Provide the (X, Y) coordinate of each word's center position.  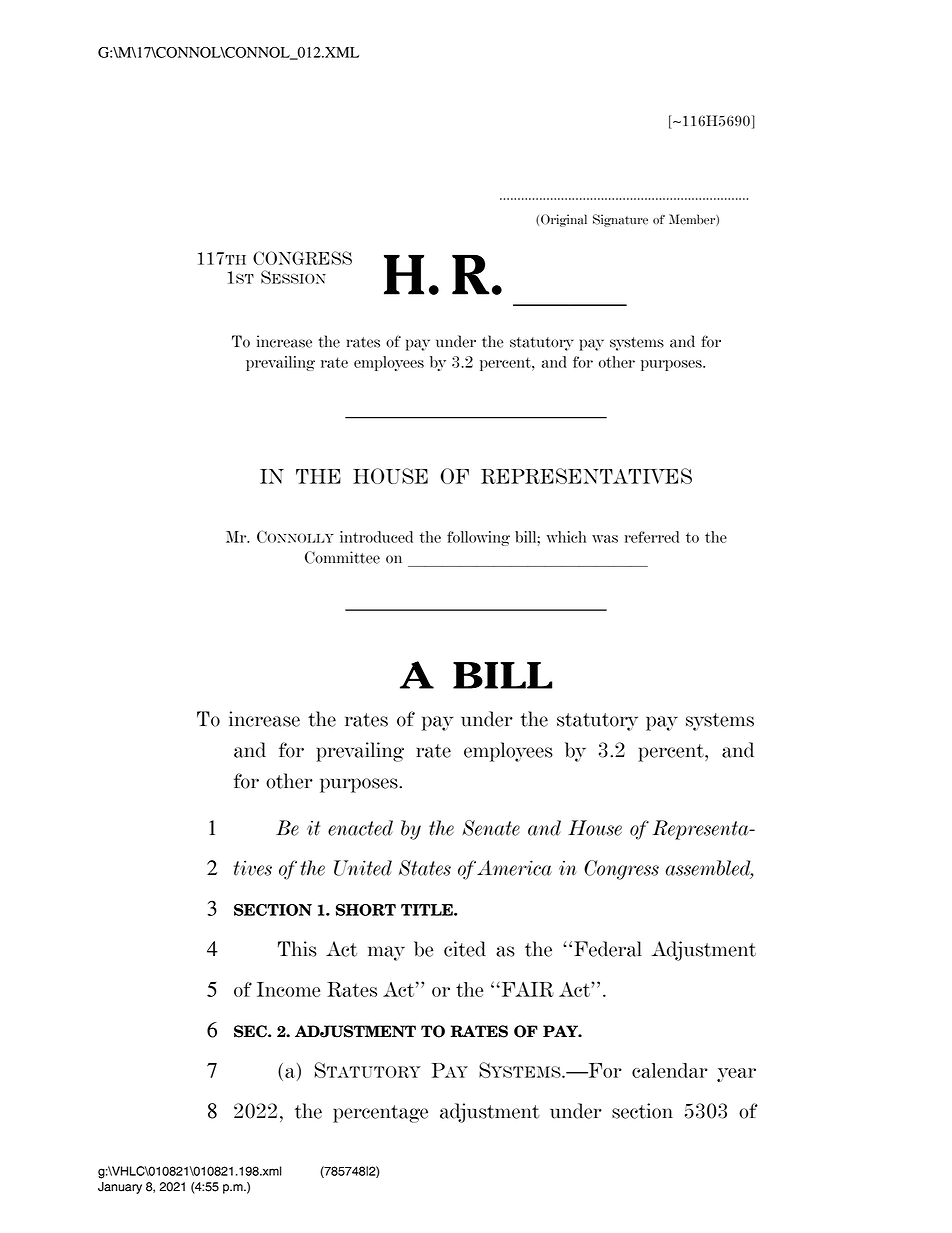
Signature (620, 220)
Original (564, 220)
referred (652, 537)
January (120, 1188)
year (736, 1075)
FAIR (526, 989)
